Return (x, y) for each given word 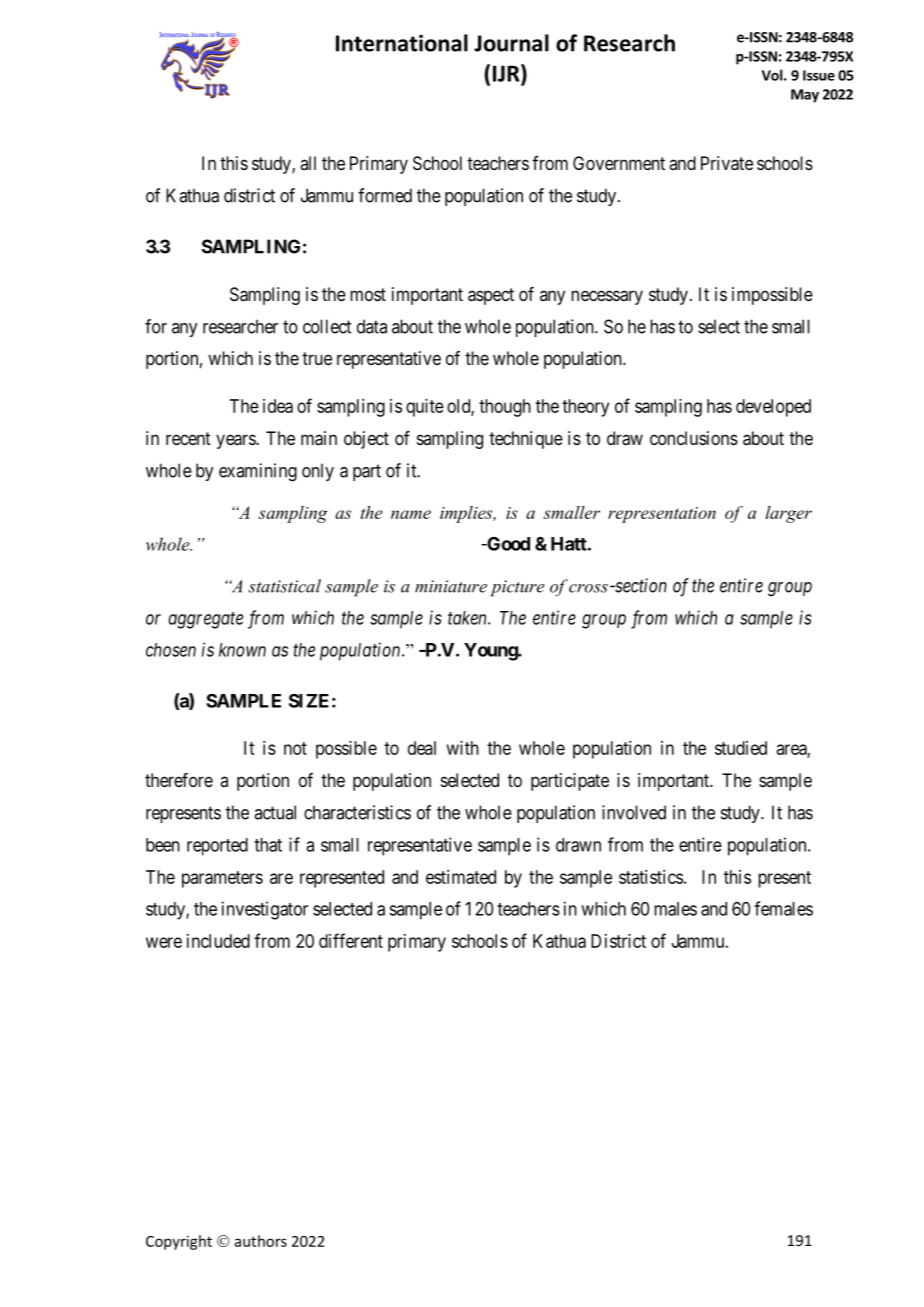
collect (327, 326)
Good (507, 544)
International (402, 43)
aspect (491, 296)
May (805, 96)
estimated (461, 877)
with (463, 748)
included (218, 941)
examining (258, 472)
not (295, 748)
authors (261, 1241)
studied (741, 748)
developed (773, 408)
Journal (511, 43)
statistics (651, 877)
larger (789, 514)
